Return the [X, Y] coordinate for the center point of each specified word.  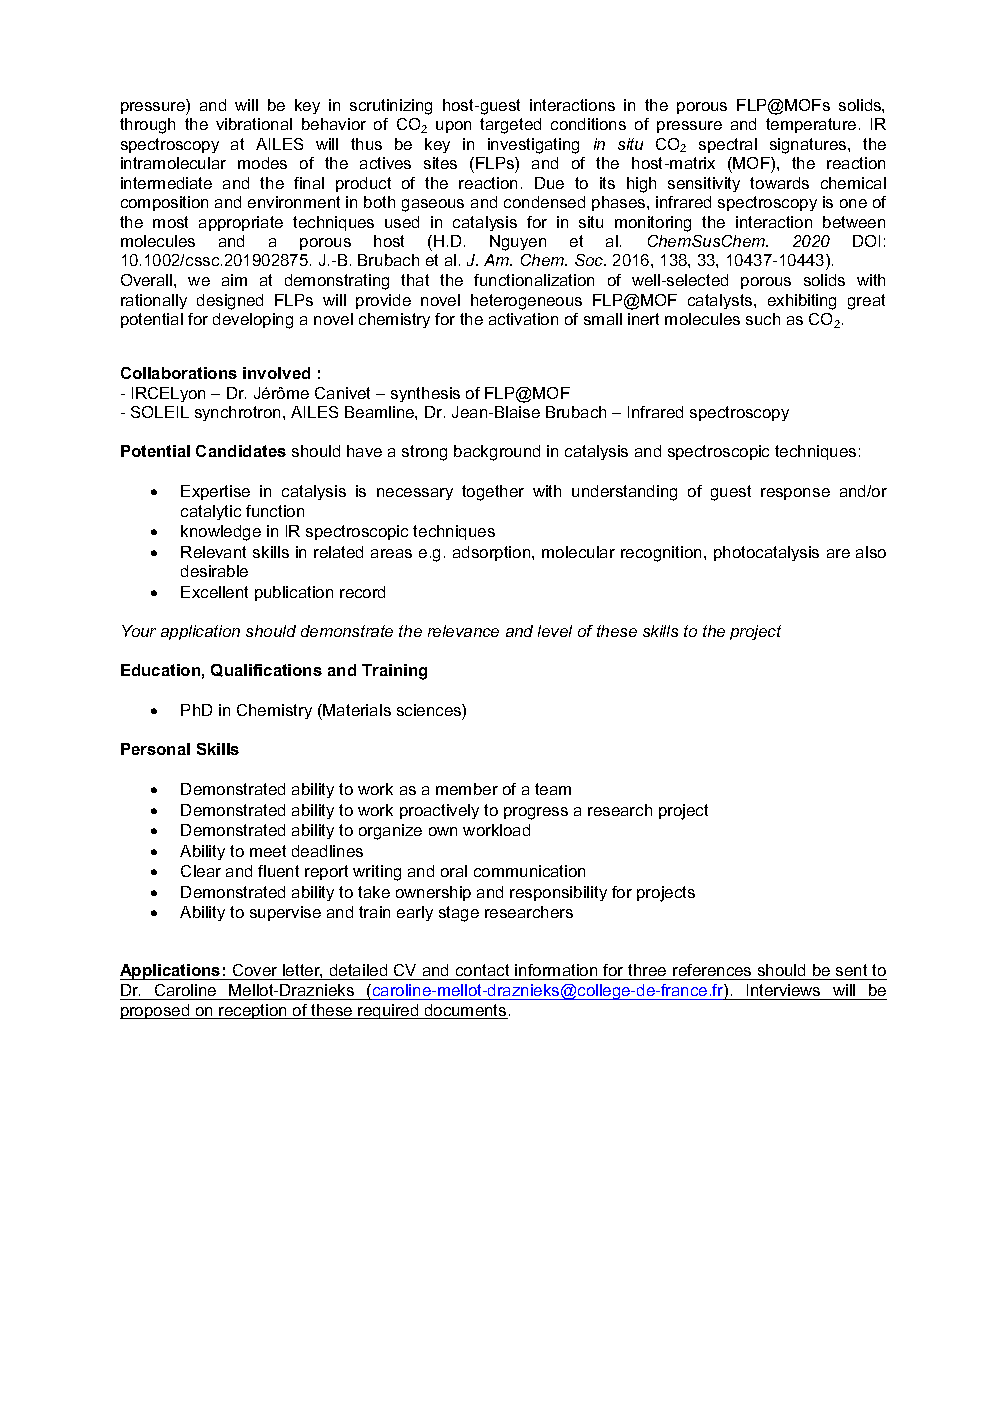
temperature [811, 125]
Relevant [213, 552]
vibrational [254, 124]
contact [482, 972]
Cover [255, 972]
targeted [510, 126]
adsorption [493, 553]
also [871, 552]
